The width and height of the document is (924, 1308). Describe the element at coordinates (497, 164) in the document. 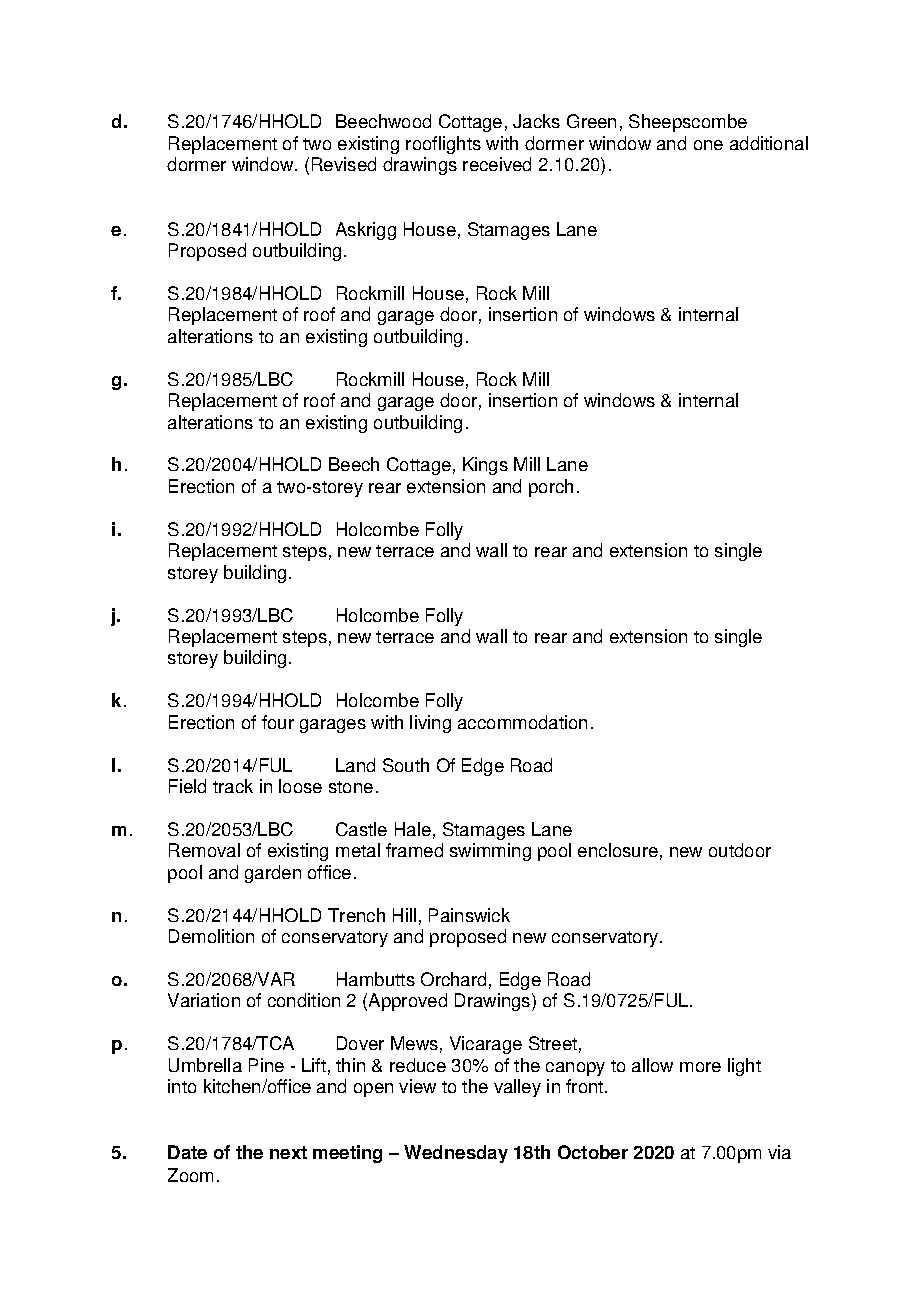

I see `received` at that location.
